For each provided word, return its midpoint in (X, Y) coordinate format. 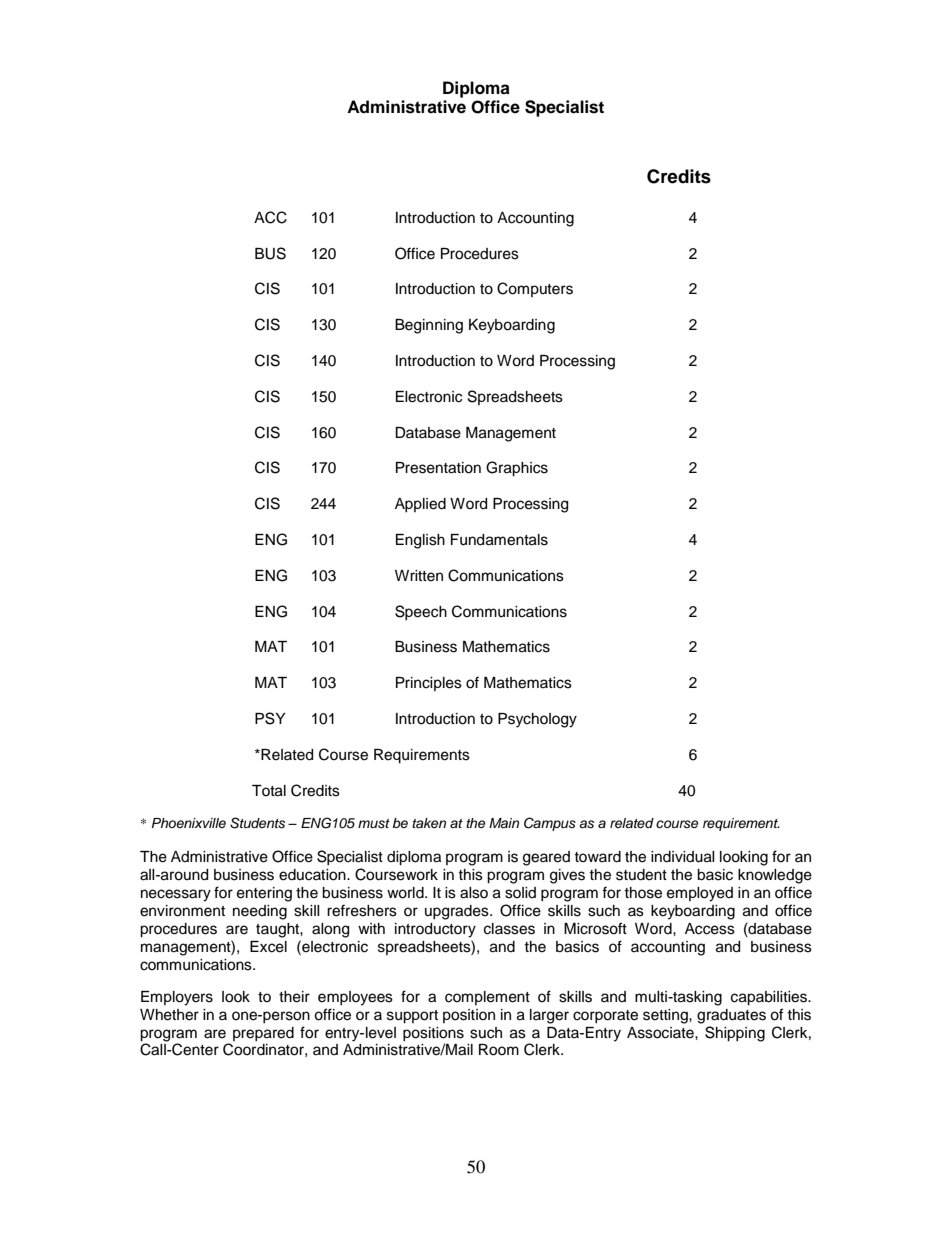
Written (419, 576)
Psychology (537, 720)
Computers (535, 289)
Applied (420, 505)
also (474, 893)
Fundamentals (499, 540)
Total (269, 791)
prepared (263, 1034)
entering (264, 894)
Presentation (438, 468)
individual (683, 857)
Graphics (517, 469)
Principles (429, 684)
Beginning (429, 326)
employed (700, 894)
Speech (421, 612)
